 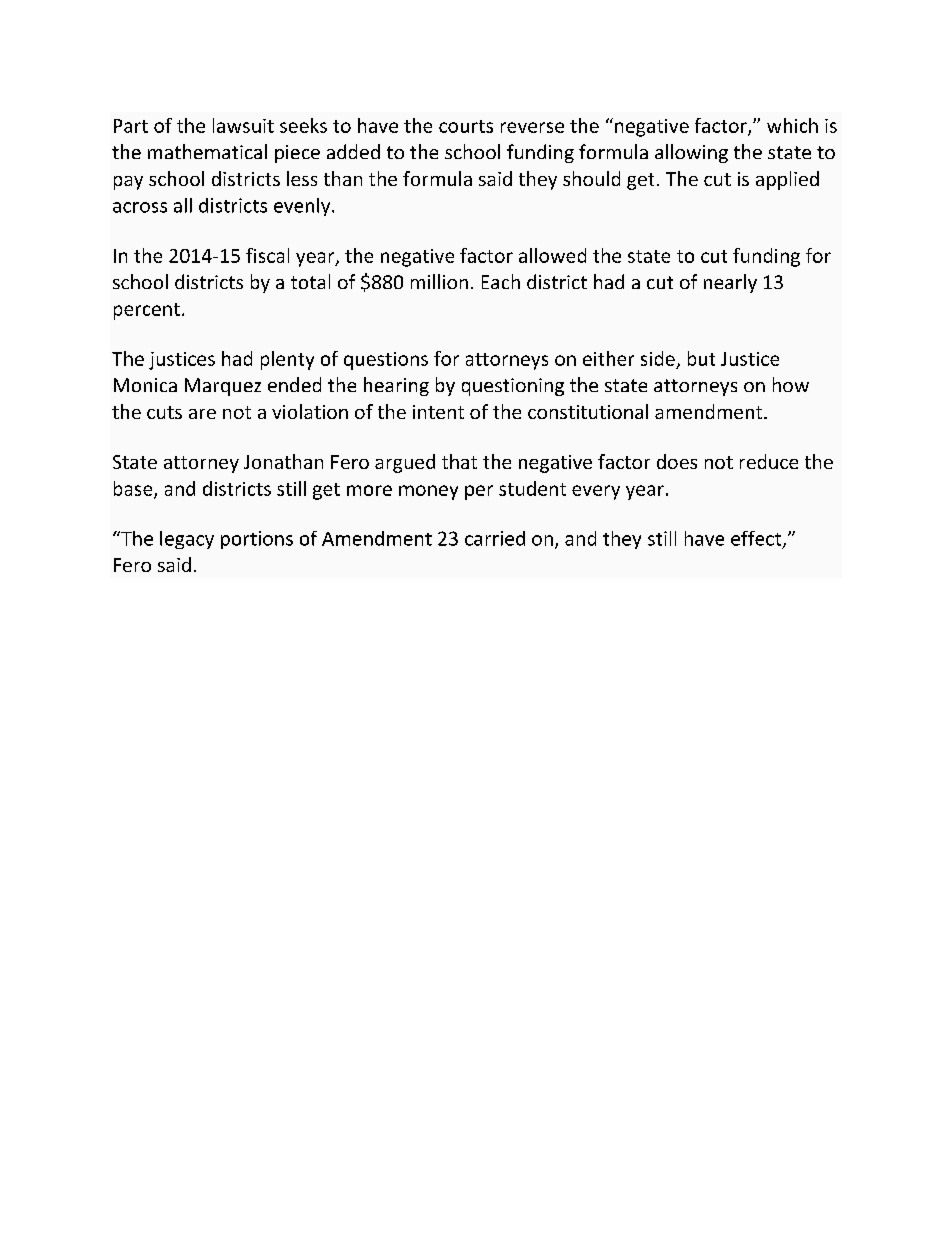 What do you see at coordinates (513, 387) in the screenshot?
I see `questioning` at bounding box center [513, 387].
